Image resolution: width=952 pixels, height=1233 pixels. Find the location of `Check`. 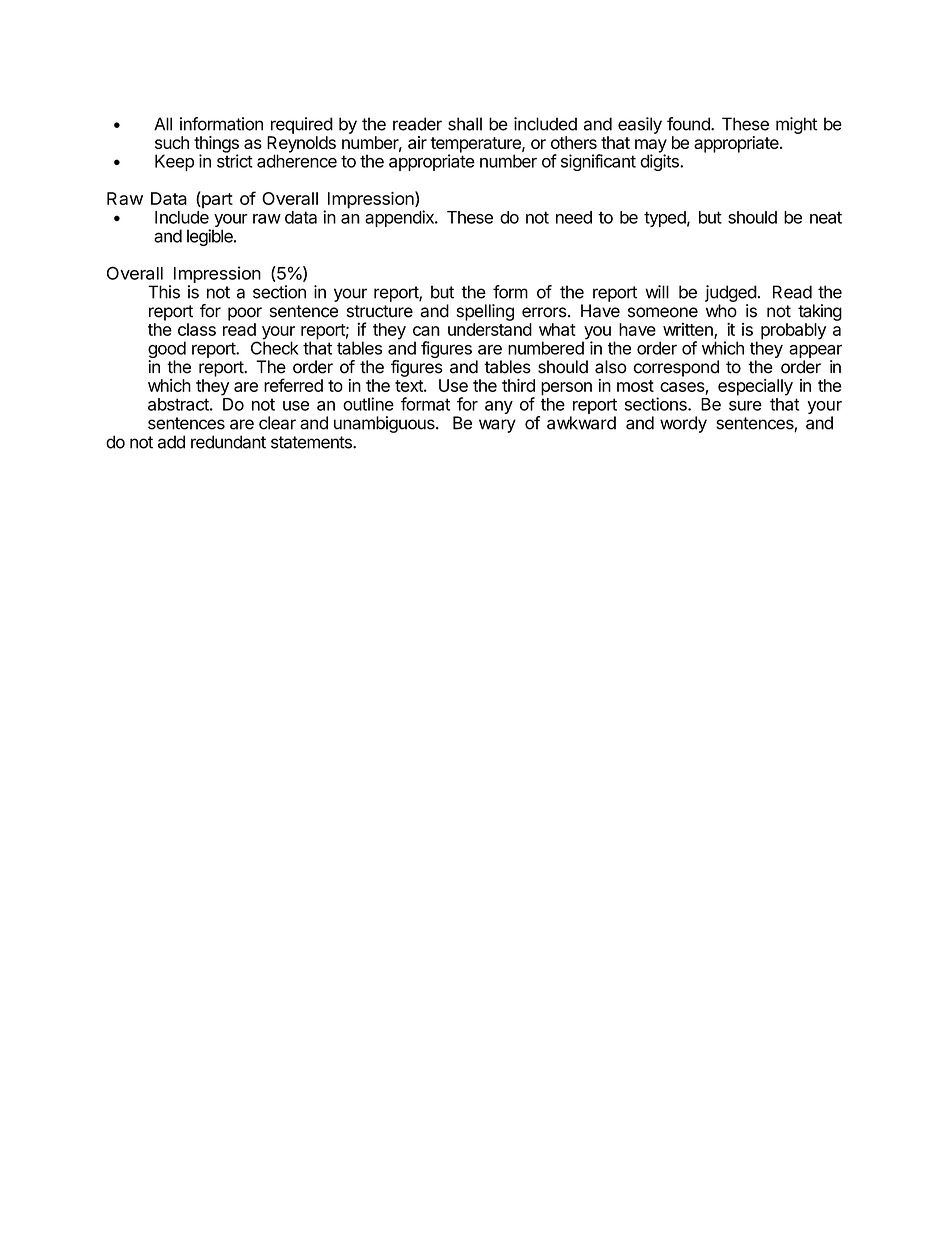

Check is located at coordinates (275, 347).
